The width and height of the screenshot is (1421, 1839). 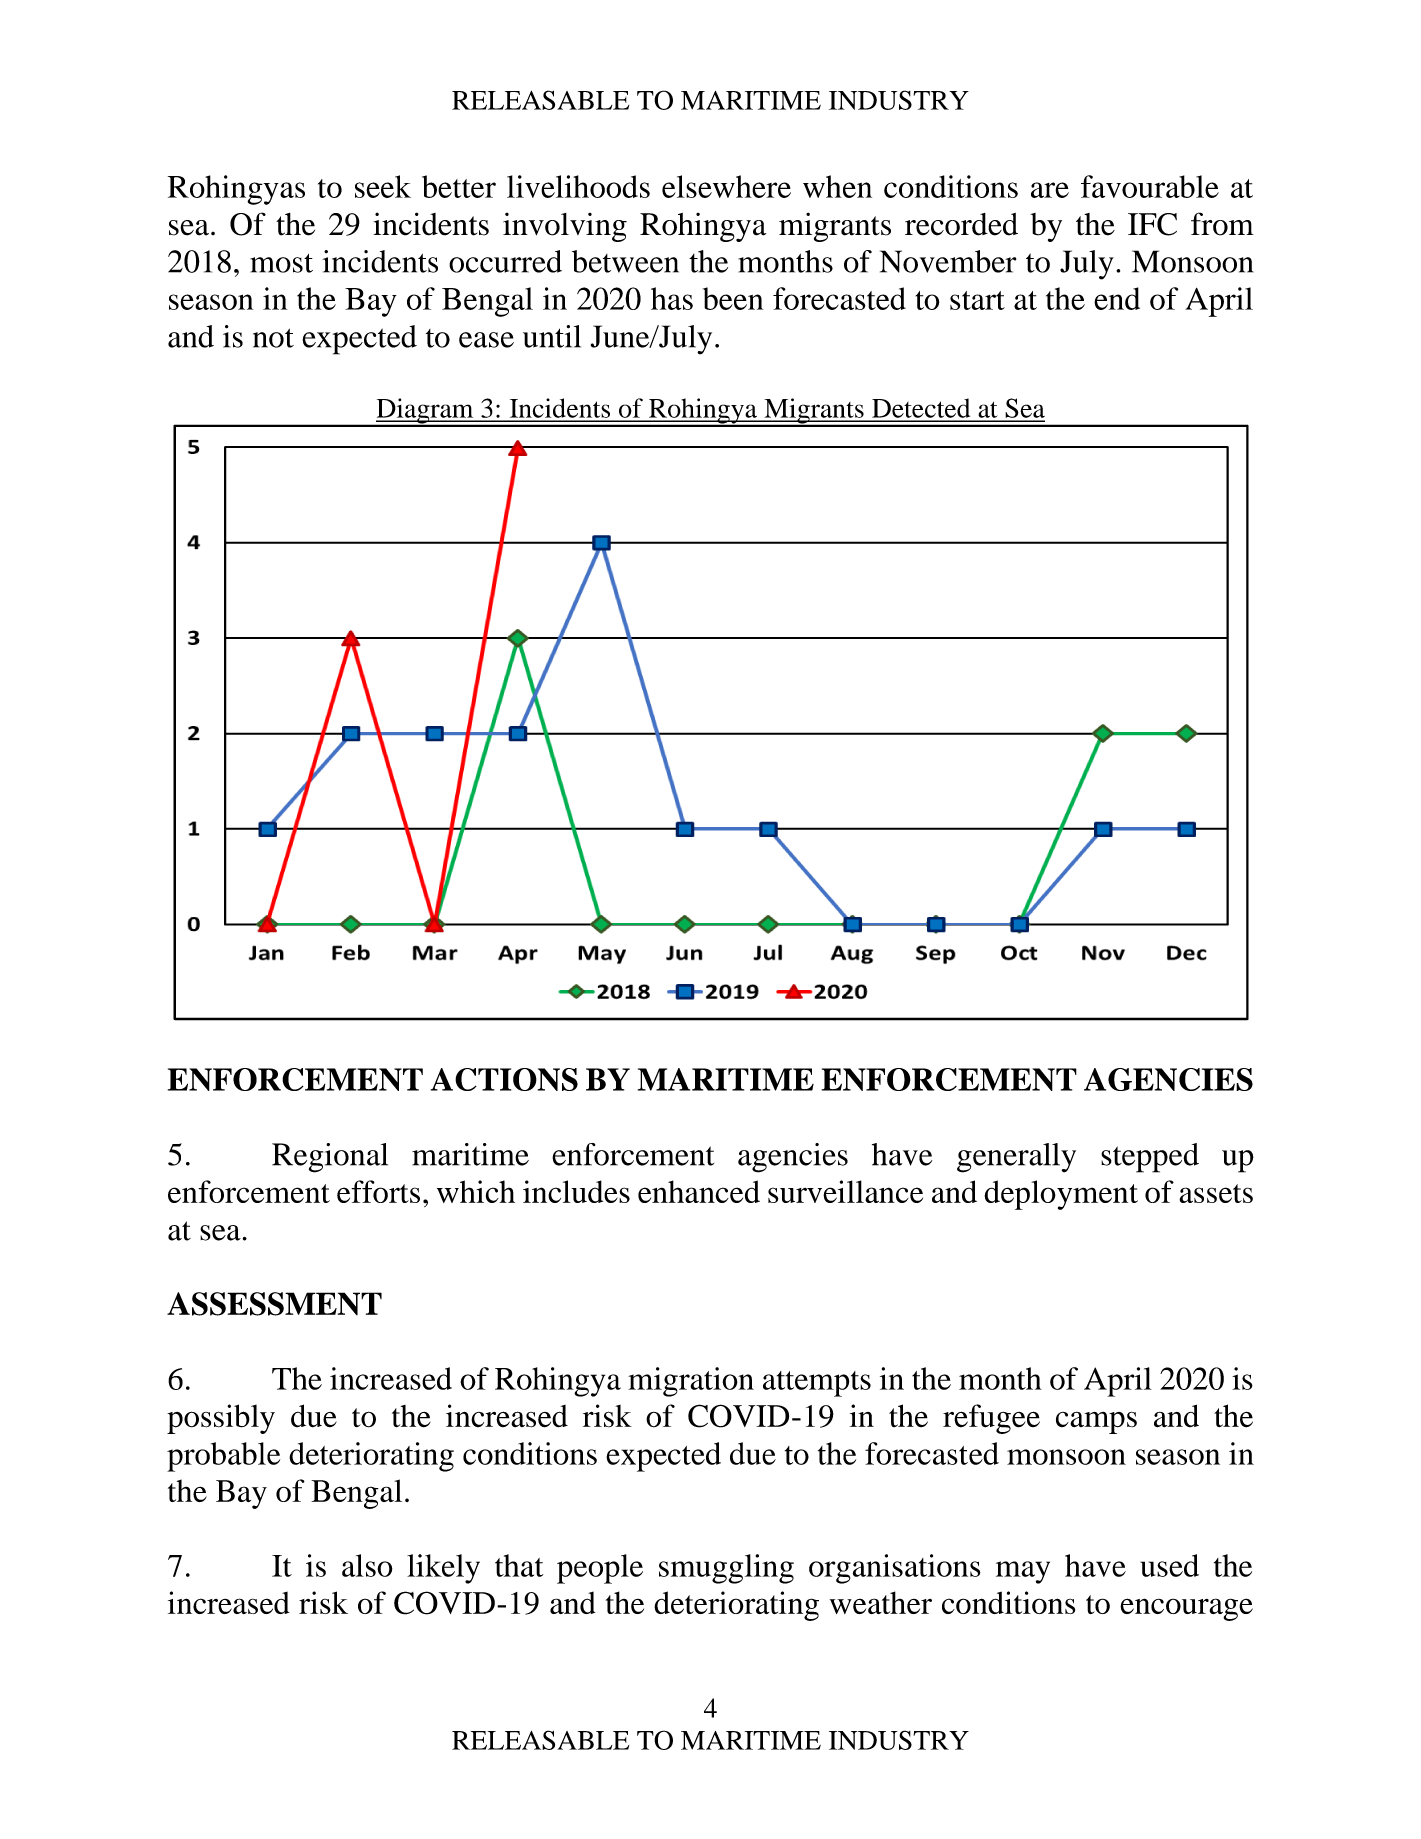 What do you see at coordinates (845, 1191) in the screenshot?
I see `surveillance` at bounding box center [845, 1191].
